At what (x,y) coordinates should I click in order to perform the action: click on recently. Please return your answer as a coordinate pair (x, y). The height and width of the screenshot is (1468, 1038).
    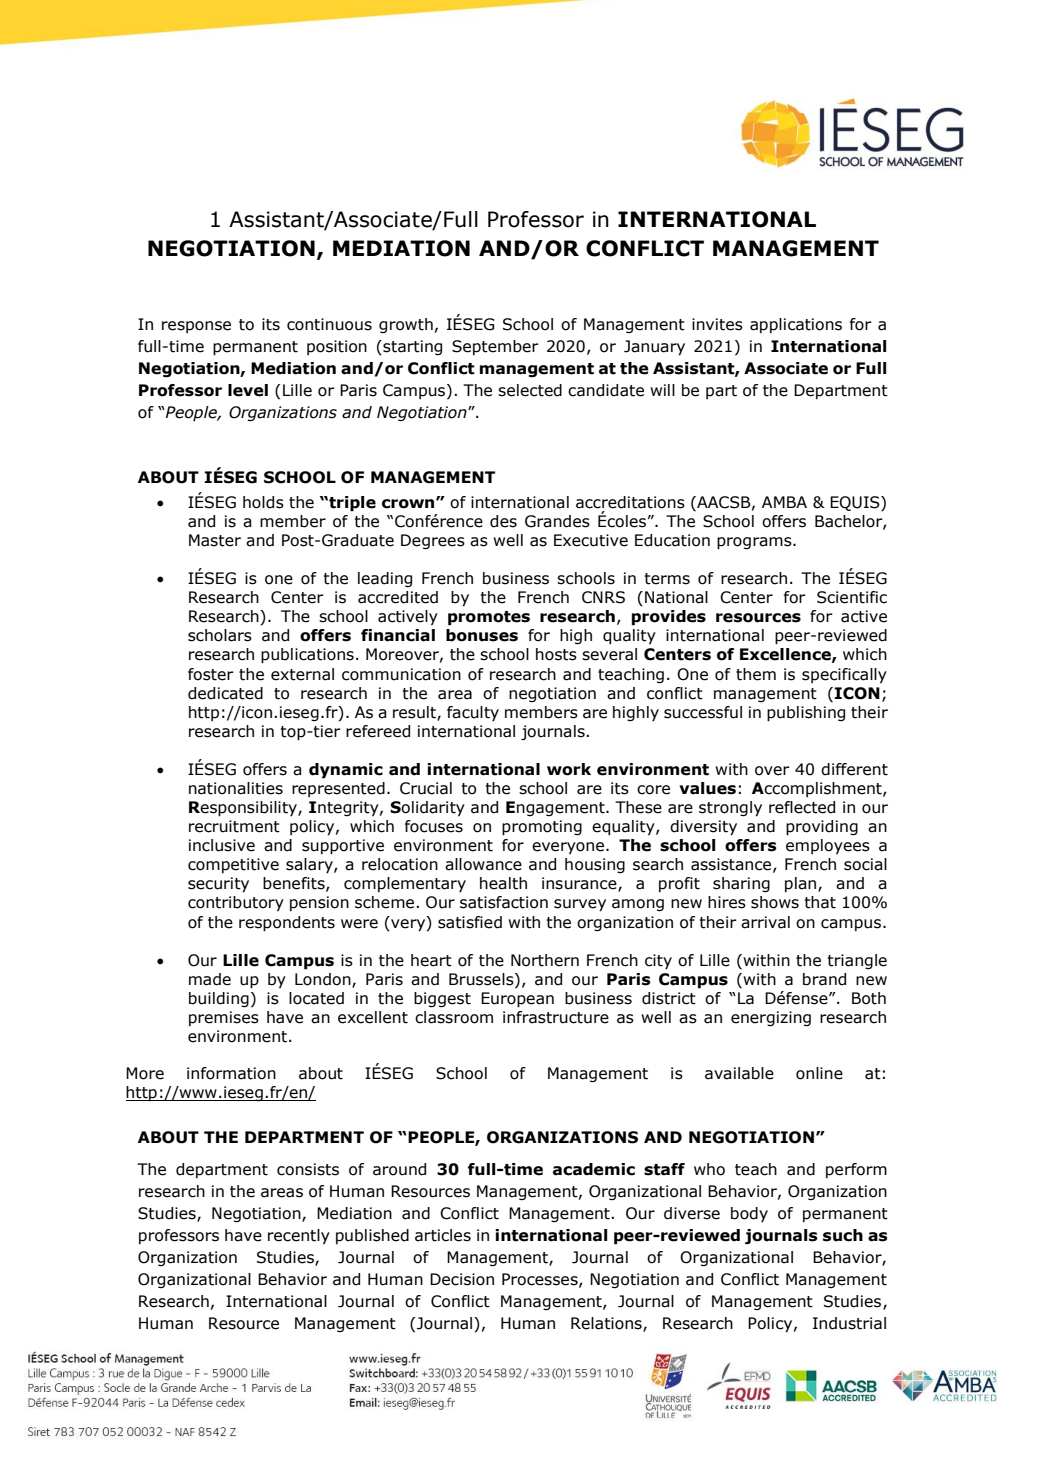
    Looking at the image, I should click on (299, 1236).
